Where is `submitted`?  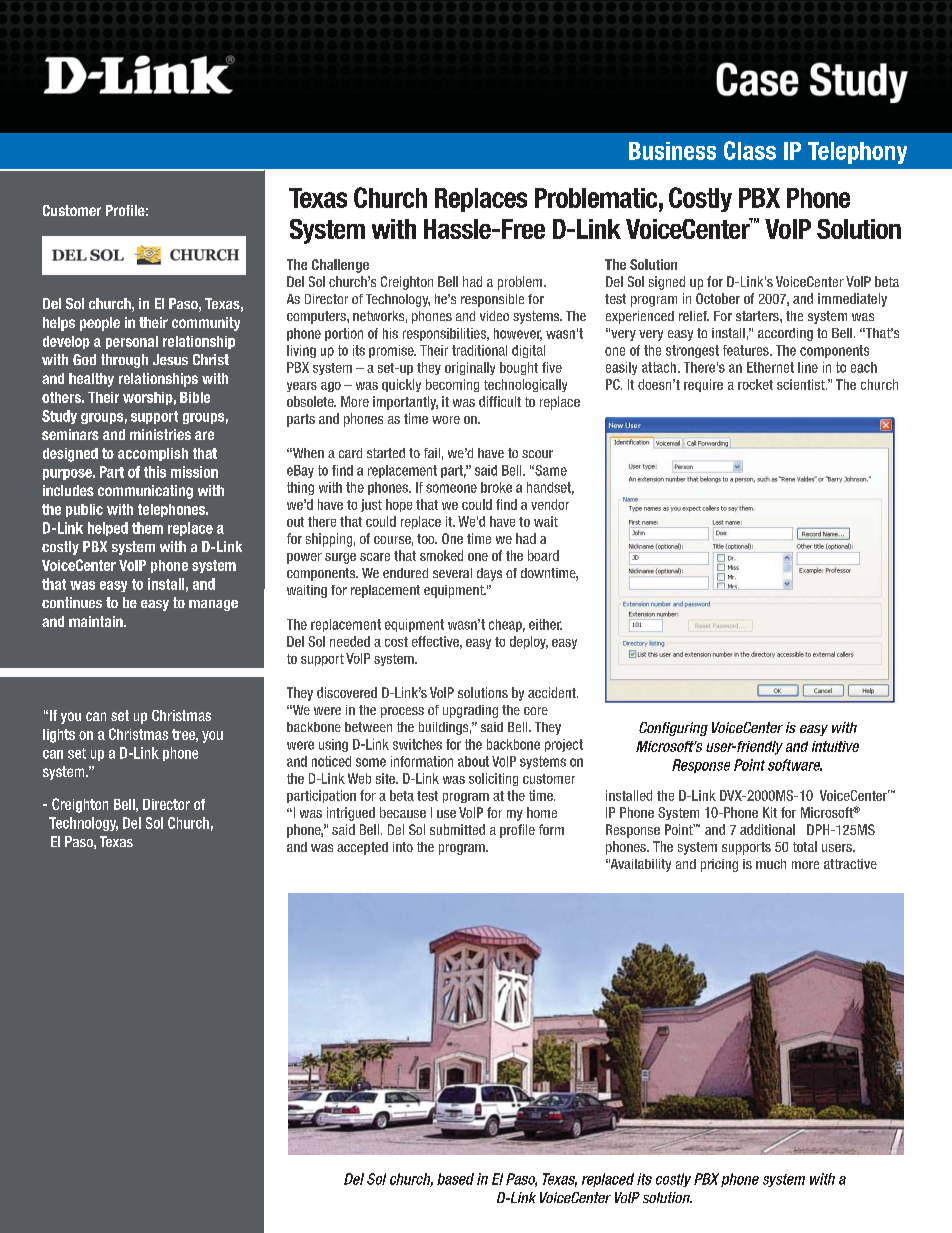 submitted is located at coordinates (457, 829).
